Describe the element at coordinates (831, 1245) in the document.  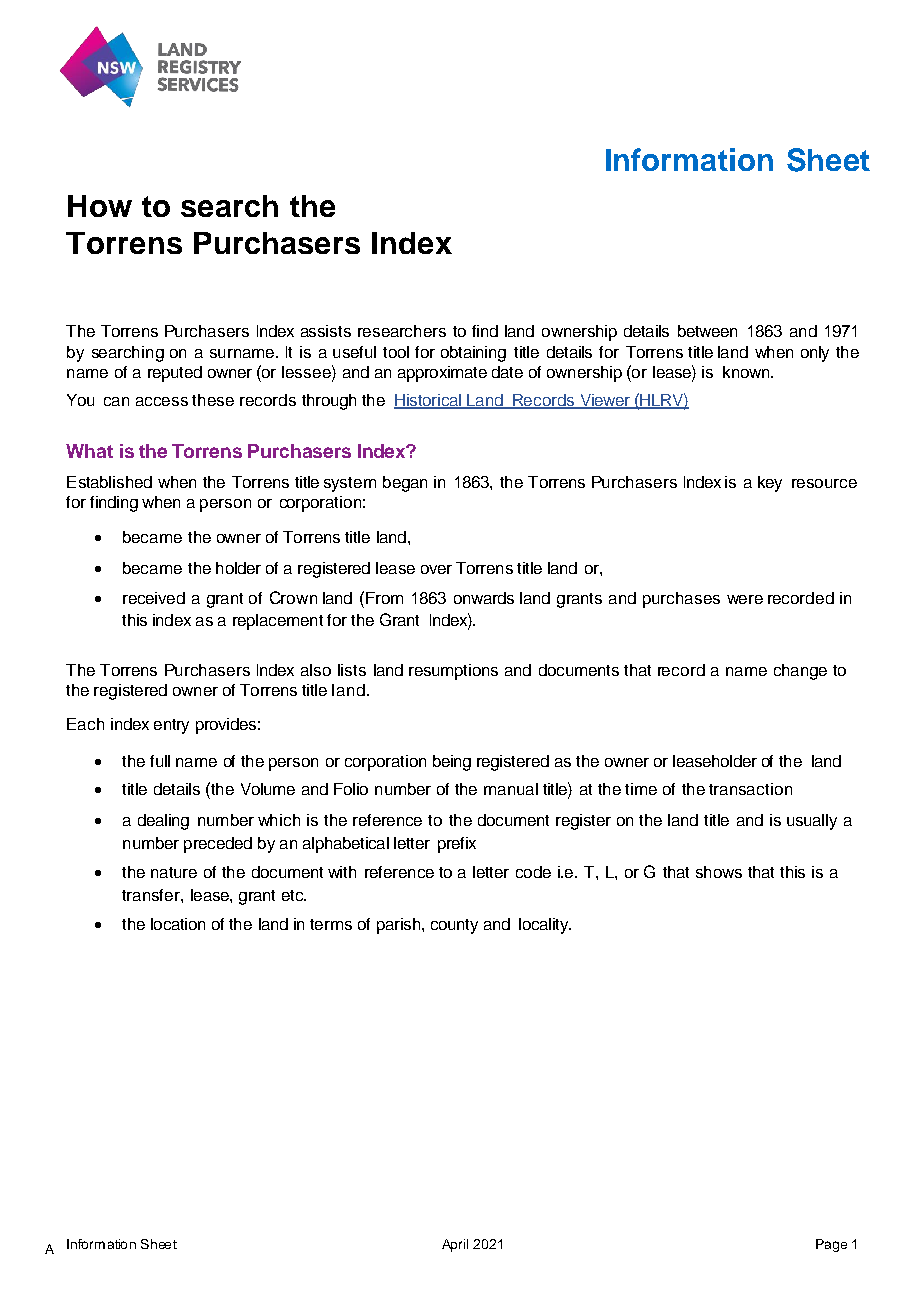
I see `Page` at that location.
